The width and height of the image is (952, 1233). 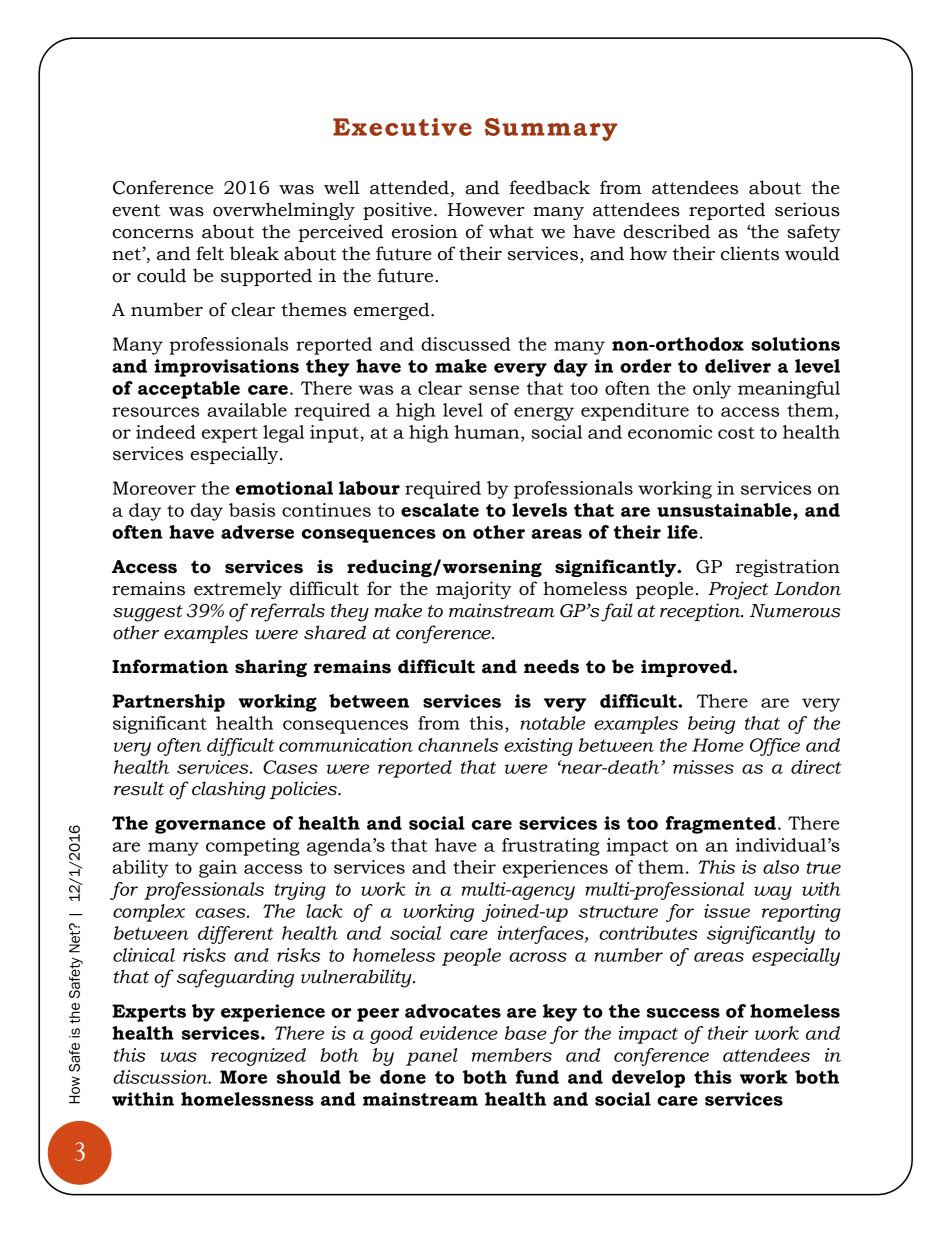 I want to click on serious, so click(x=807, y=209).
